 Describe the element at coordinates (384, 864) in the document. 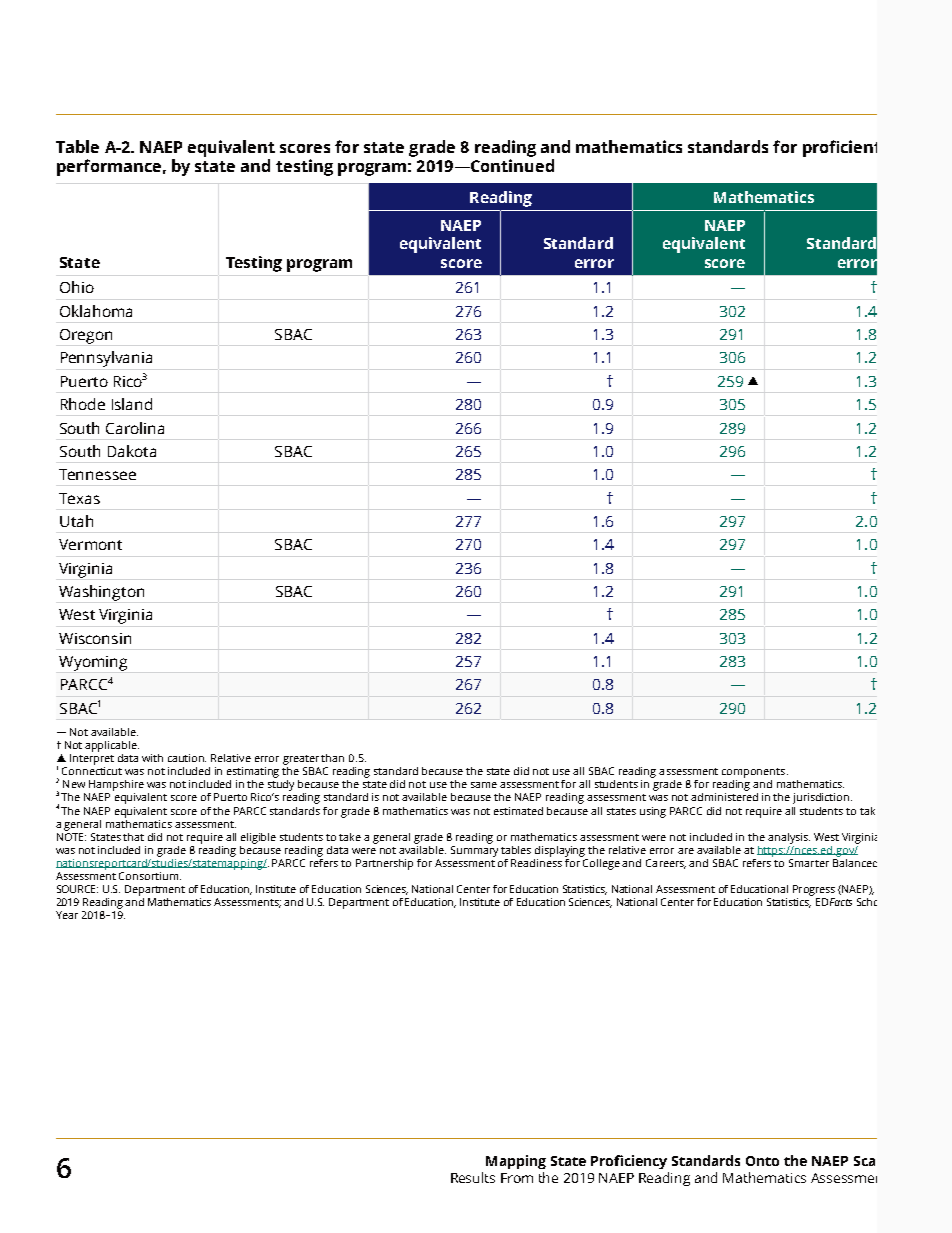

I see `Partnership` at that location.
